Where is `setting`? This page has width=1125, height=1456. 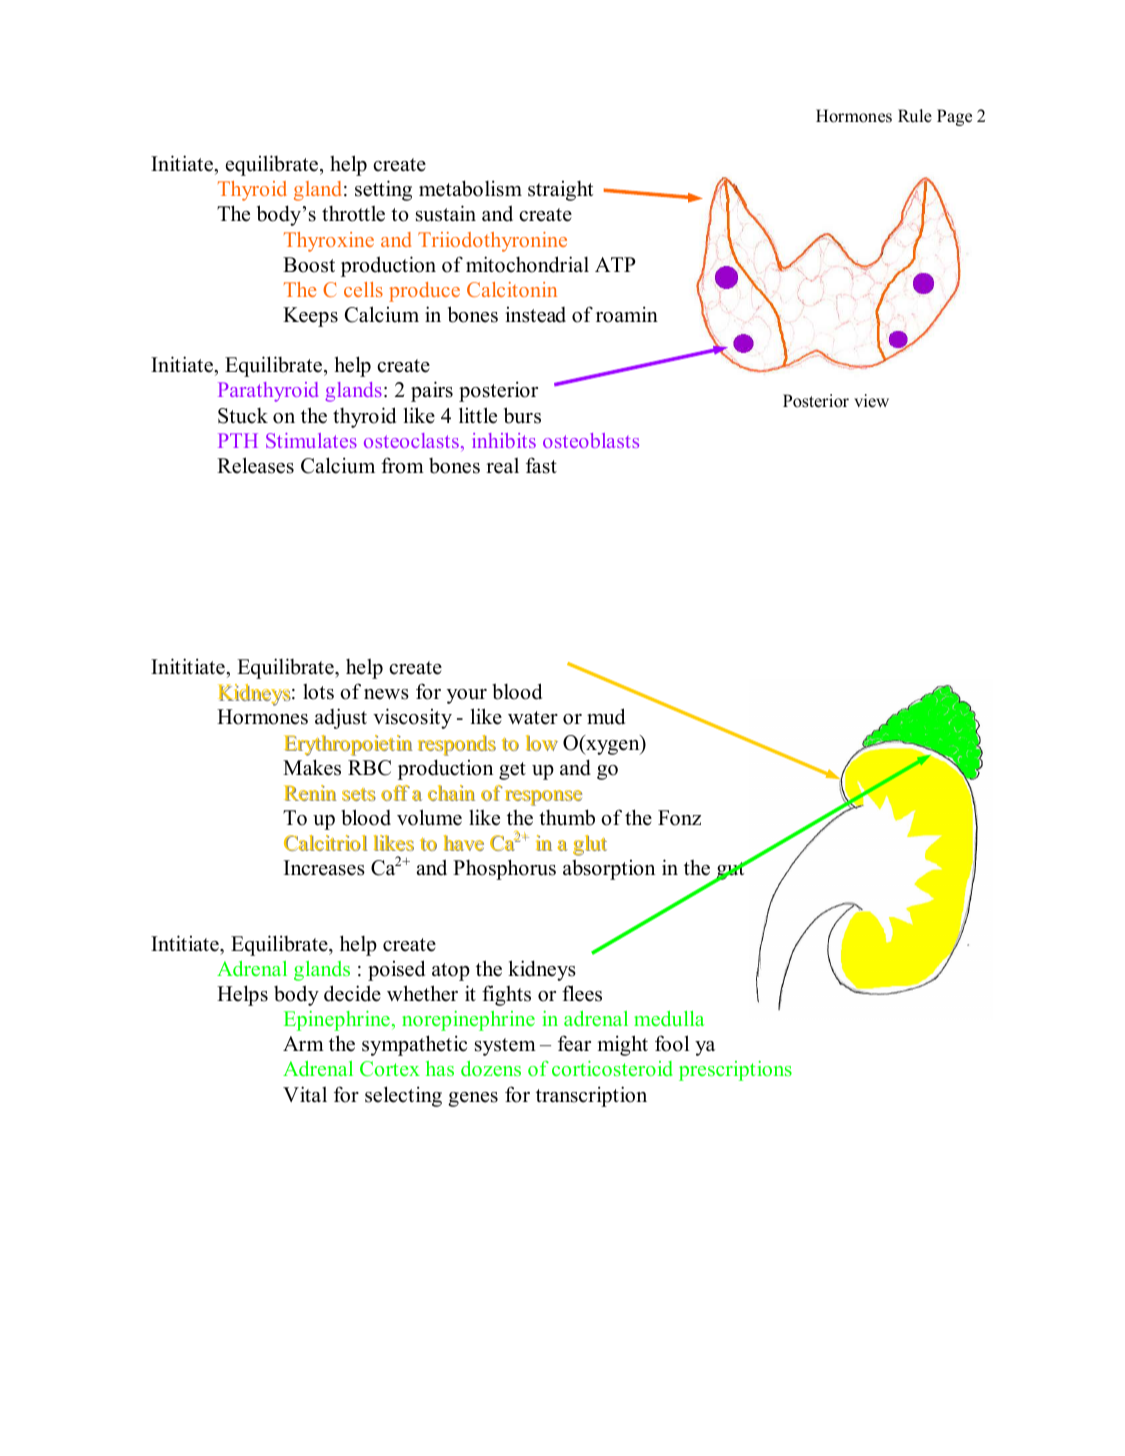
setting is located at coordinates (383, 190).
